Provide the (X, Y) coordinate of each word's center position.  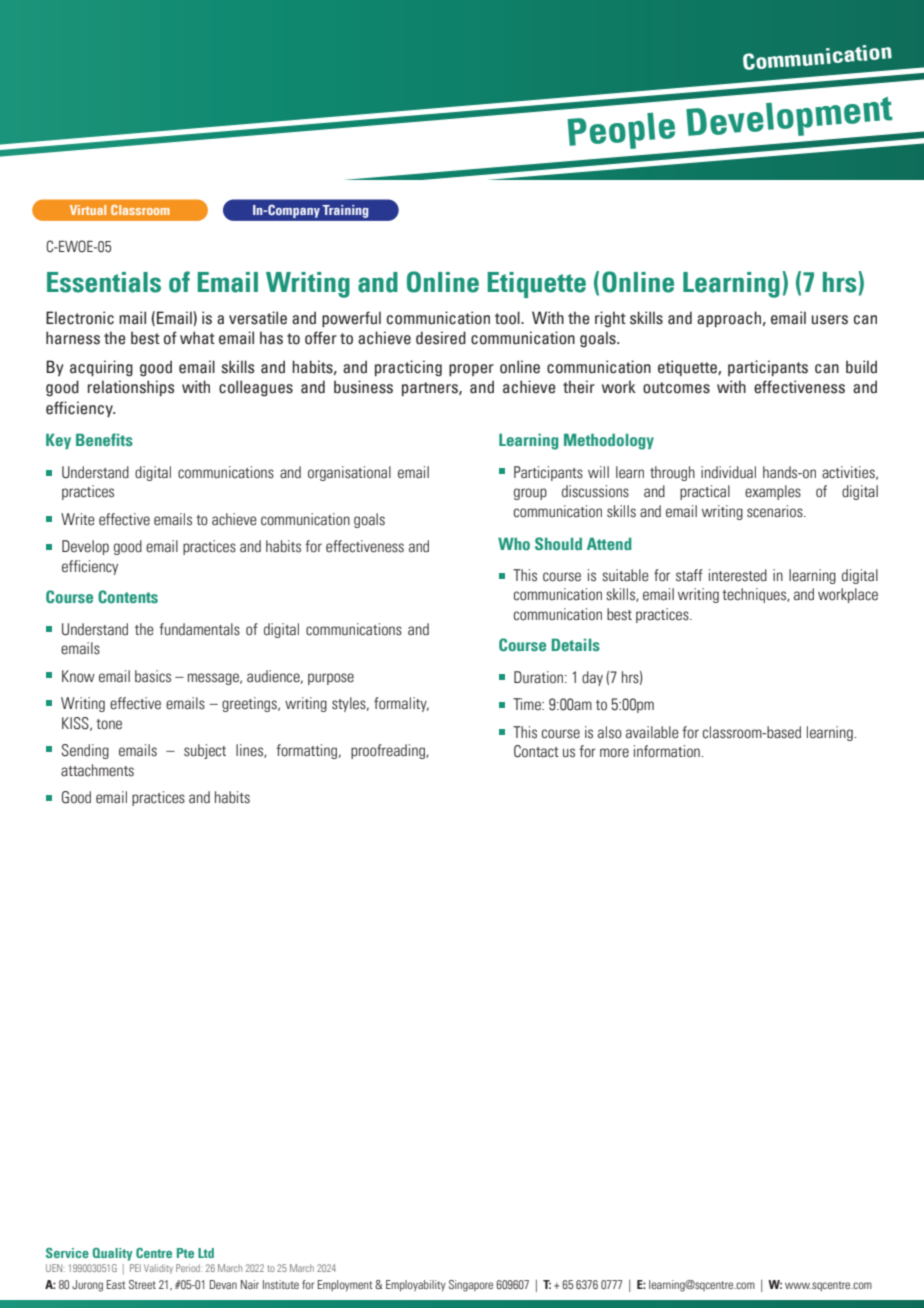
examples (773, 492)
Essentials (104, 282)
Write (78, 519)
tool (508, 318)
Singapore (471, 1286)
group (530, 494)
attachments (97, 770)
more (614, 753)
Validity (158, 1269)
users (830, 320)
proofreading (389, 751)
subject (205, 751)
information (668, 751)
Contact (536, 751)
